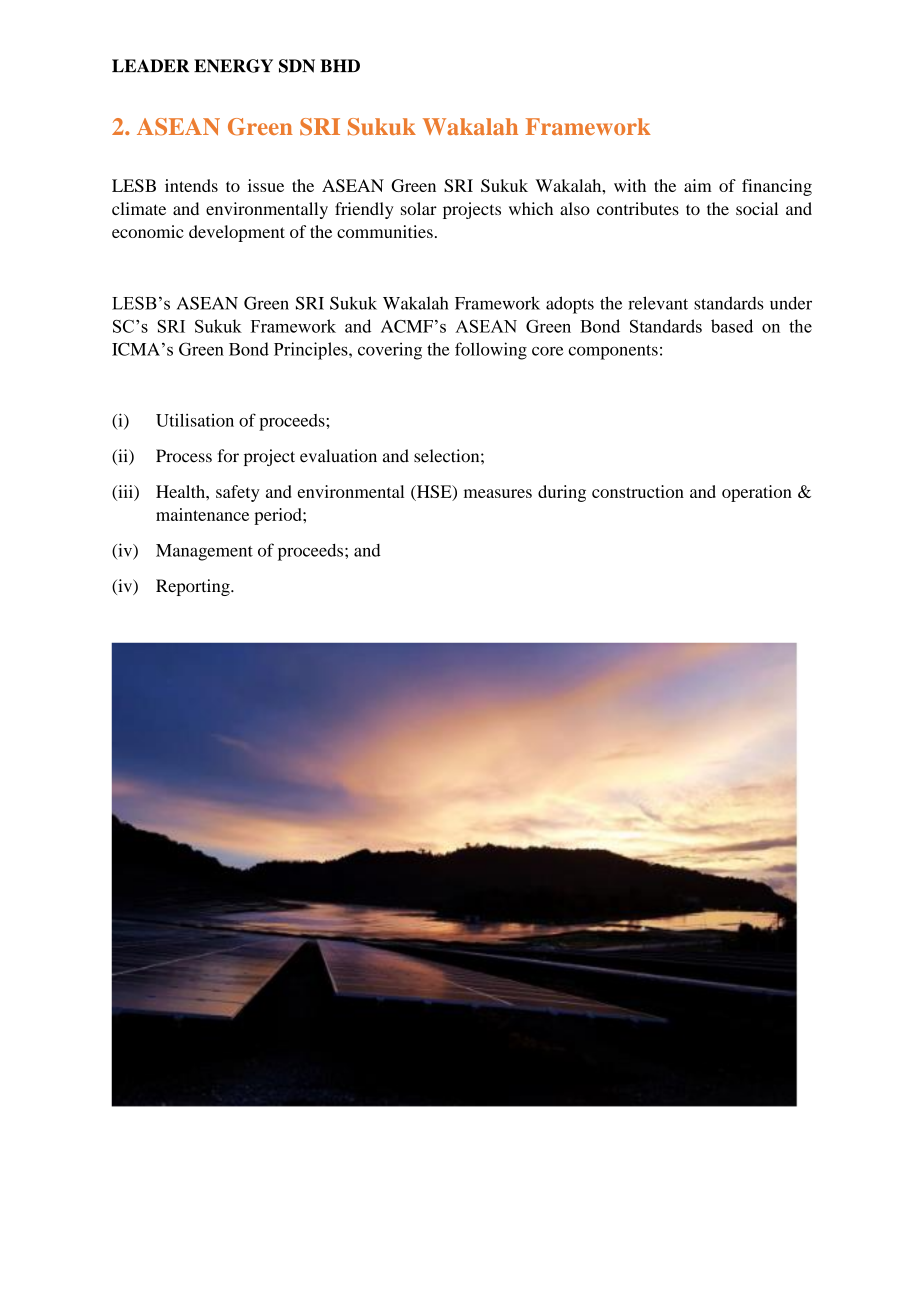  I want to click on aim, so click(698, 185).
